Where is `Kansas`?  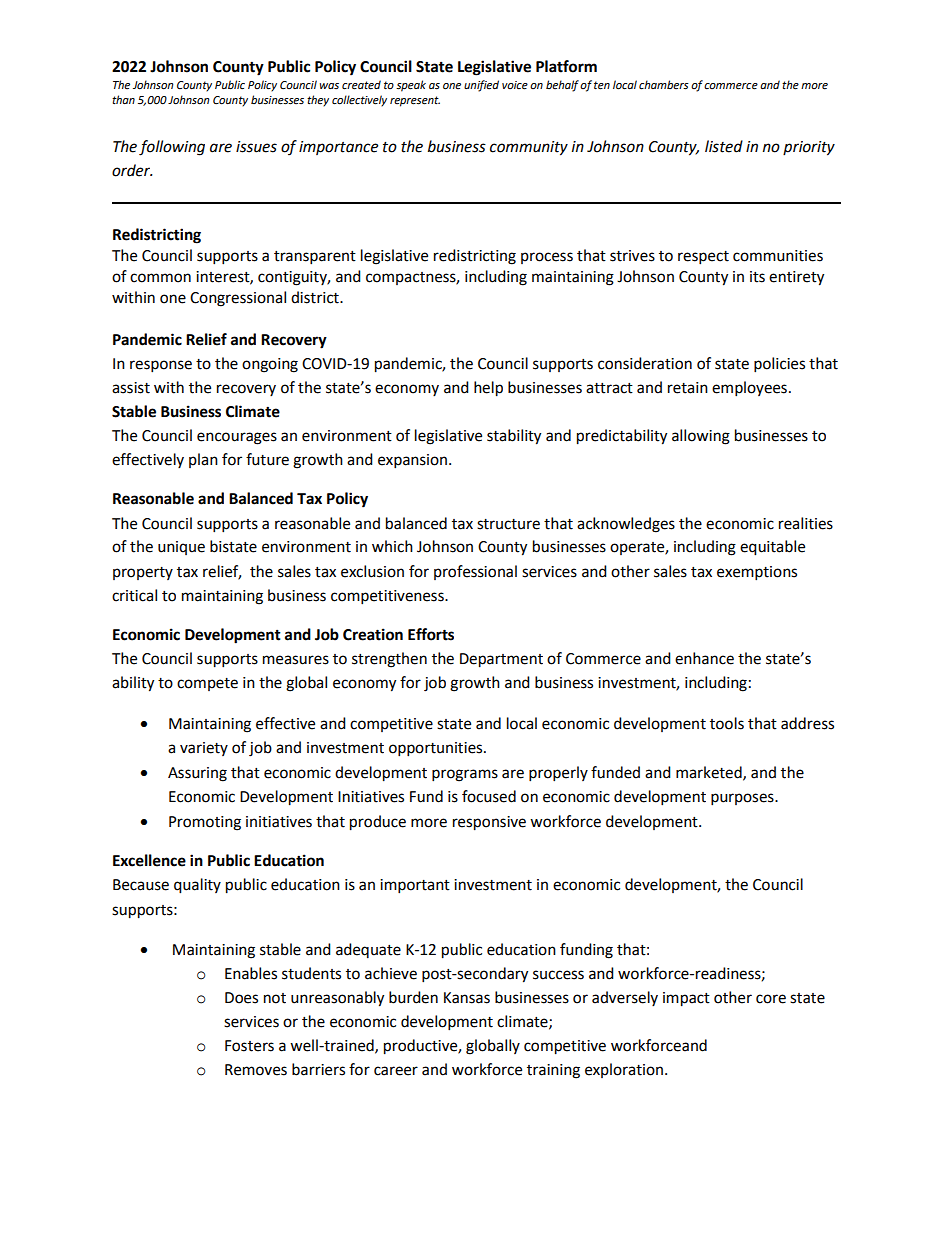 Kansas is located at coordinates (467, 998).
